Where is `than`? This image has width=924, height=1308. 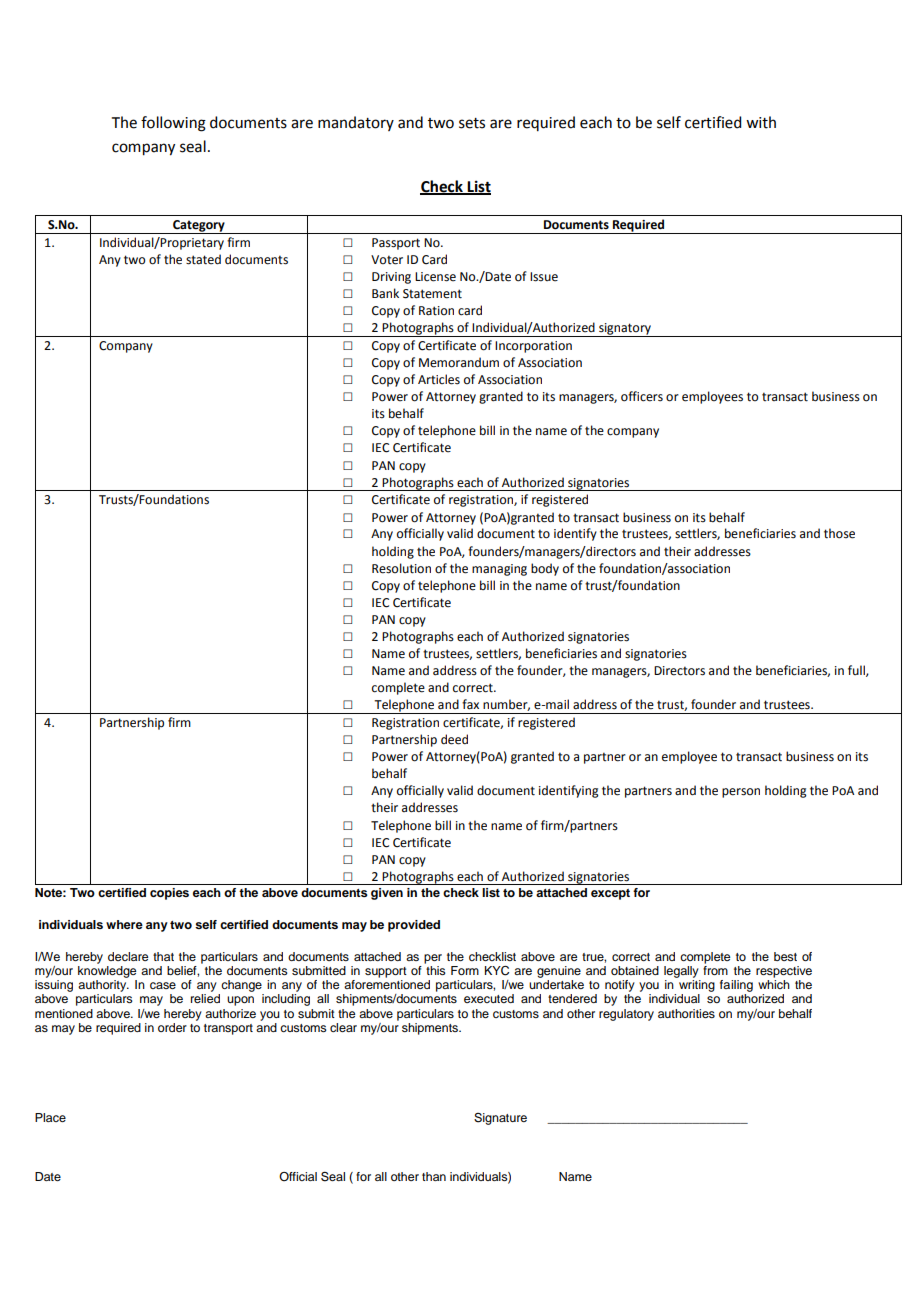 than is located at coordinates (434, 1176).
